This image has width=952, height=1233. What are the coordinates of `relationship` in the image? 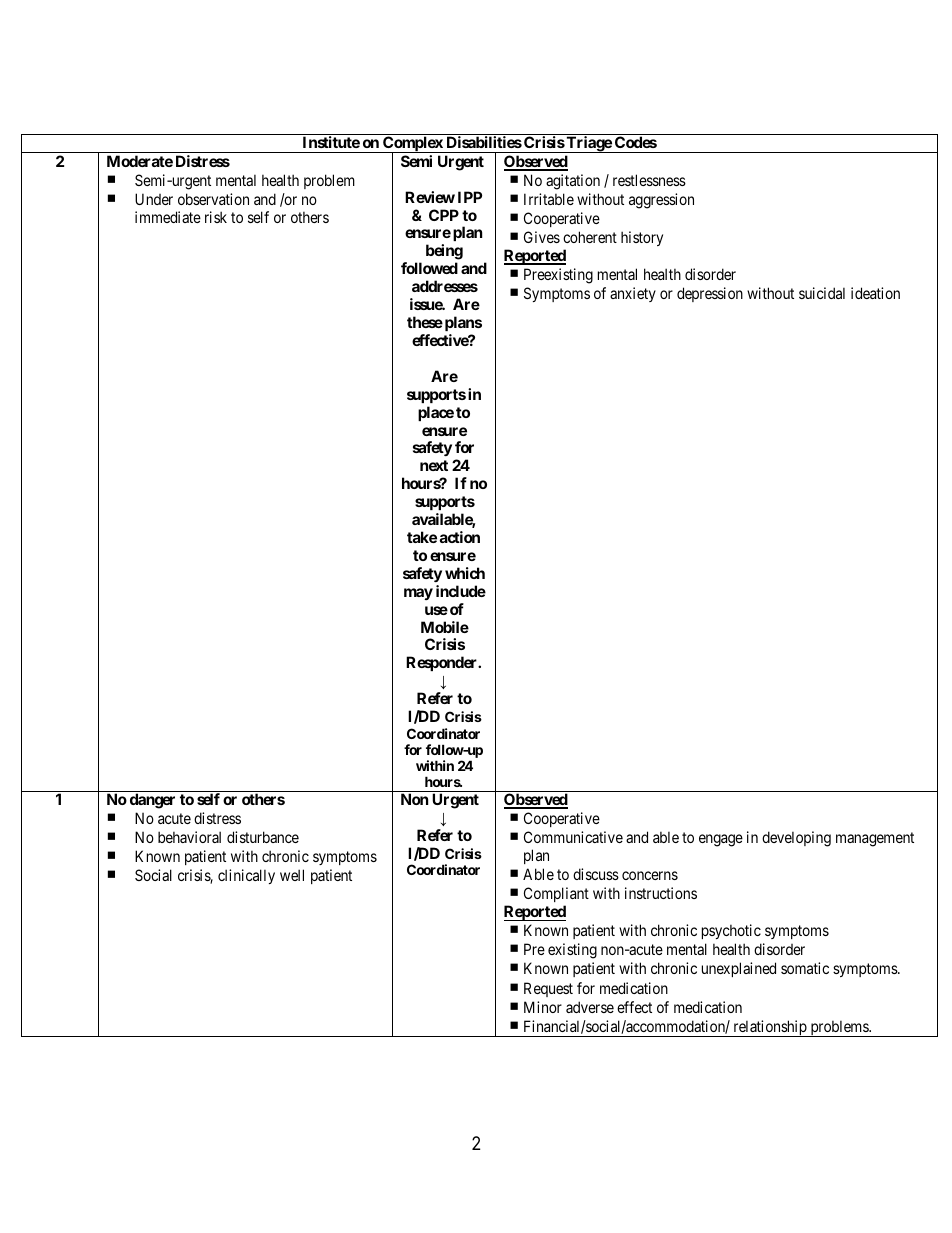 It's located at (770, 1028).
